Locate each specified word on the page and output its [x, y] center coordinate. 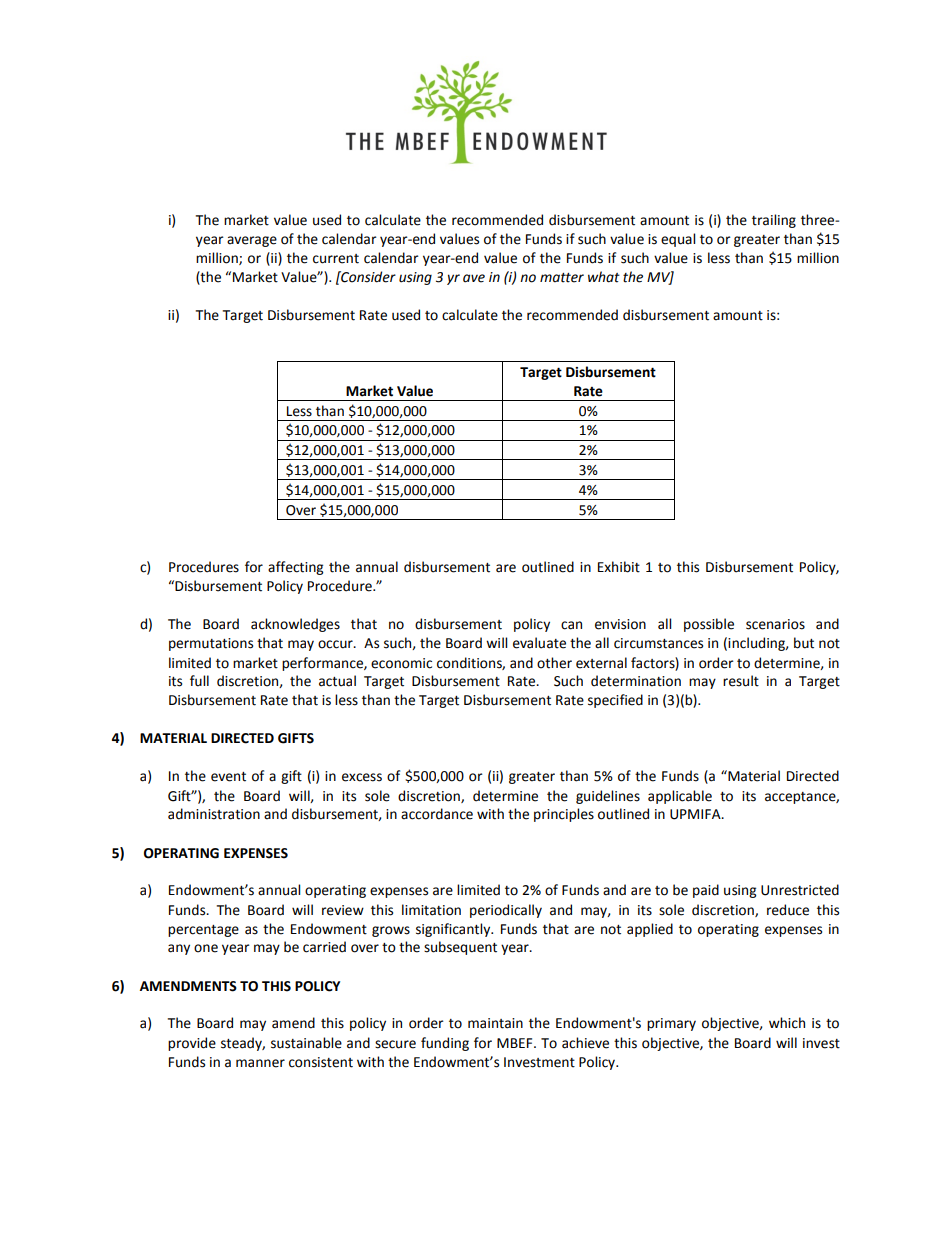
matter [562, 278]
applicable [680, 797]
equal [678, 240]
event [228, 777]
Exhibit [619, 567]
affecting [295, 568]
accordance [437, 814]
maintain [495, 1023]
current [336, 259]
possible [709, 625]
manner [260, 1063]
